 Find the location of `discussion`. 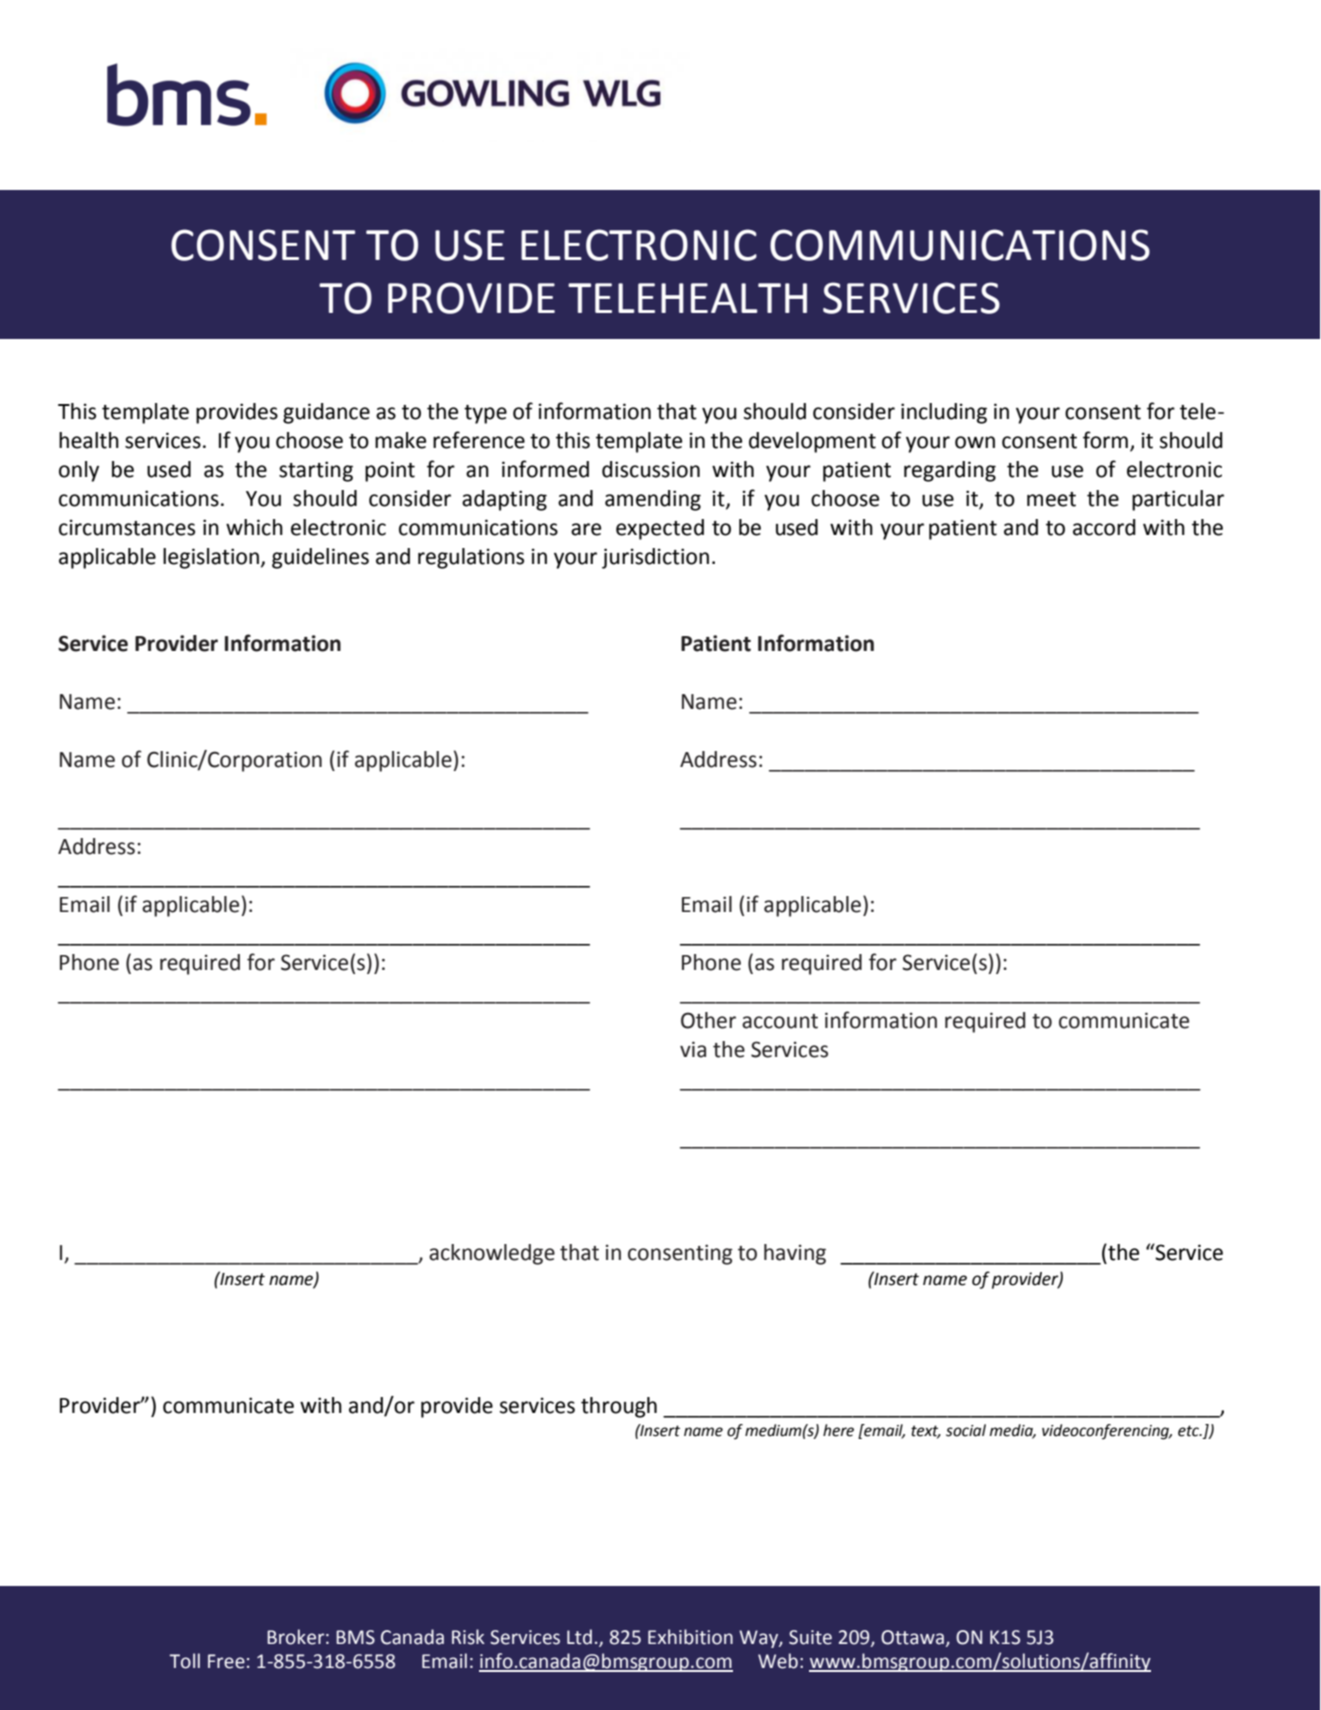

discussion is located at coordinates (651, 469).
